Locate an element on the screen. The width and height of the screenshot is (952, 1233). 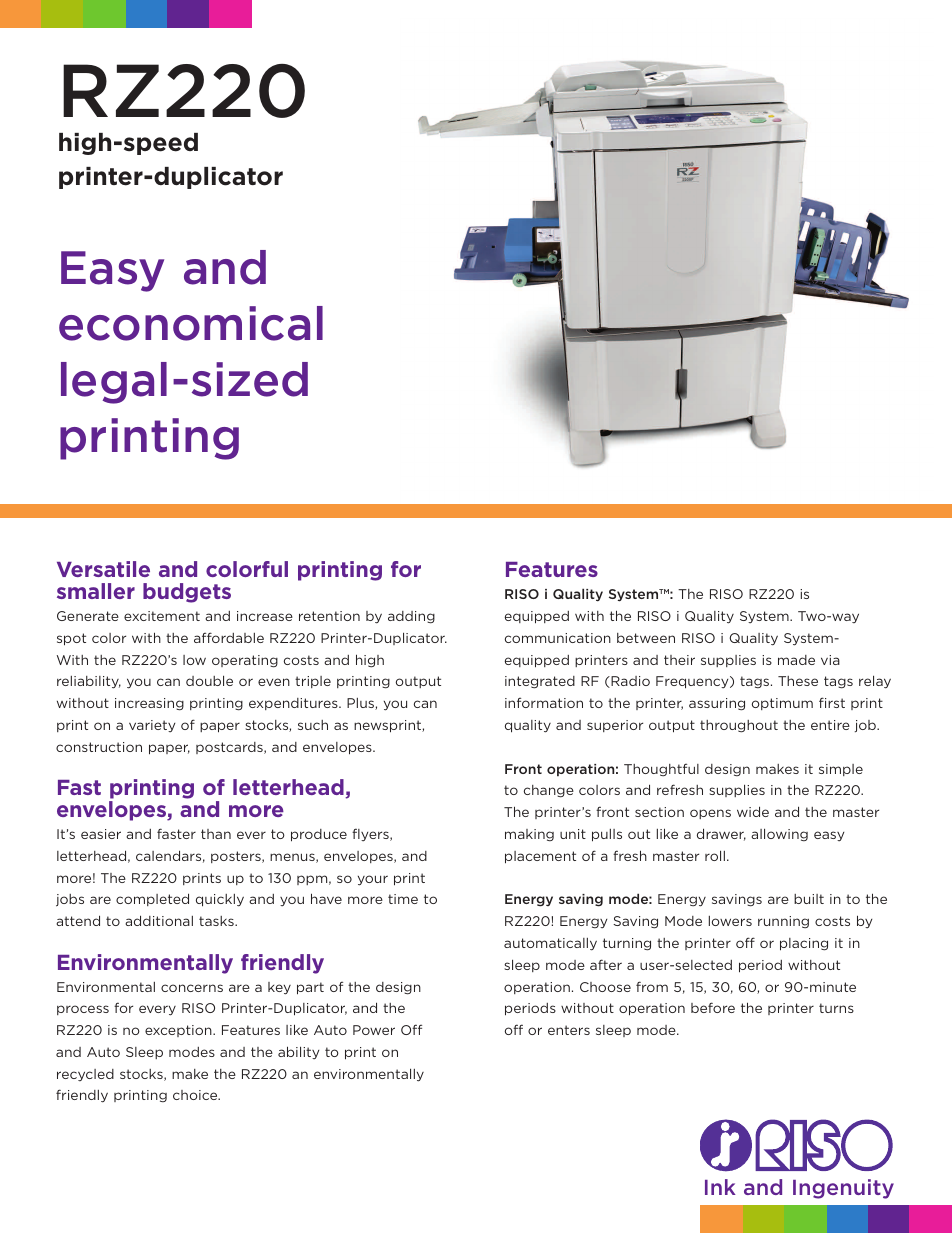
turns is located at coordinates (836, 1008).
